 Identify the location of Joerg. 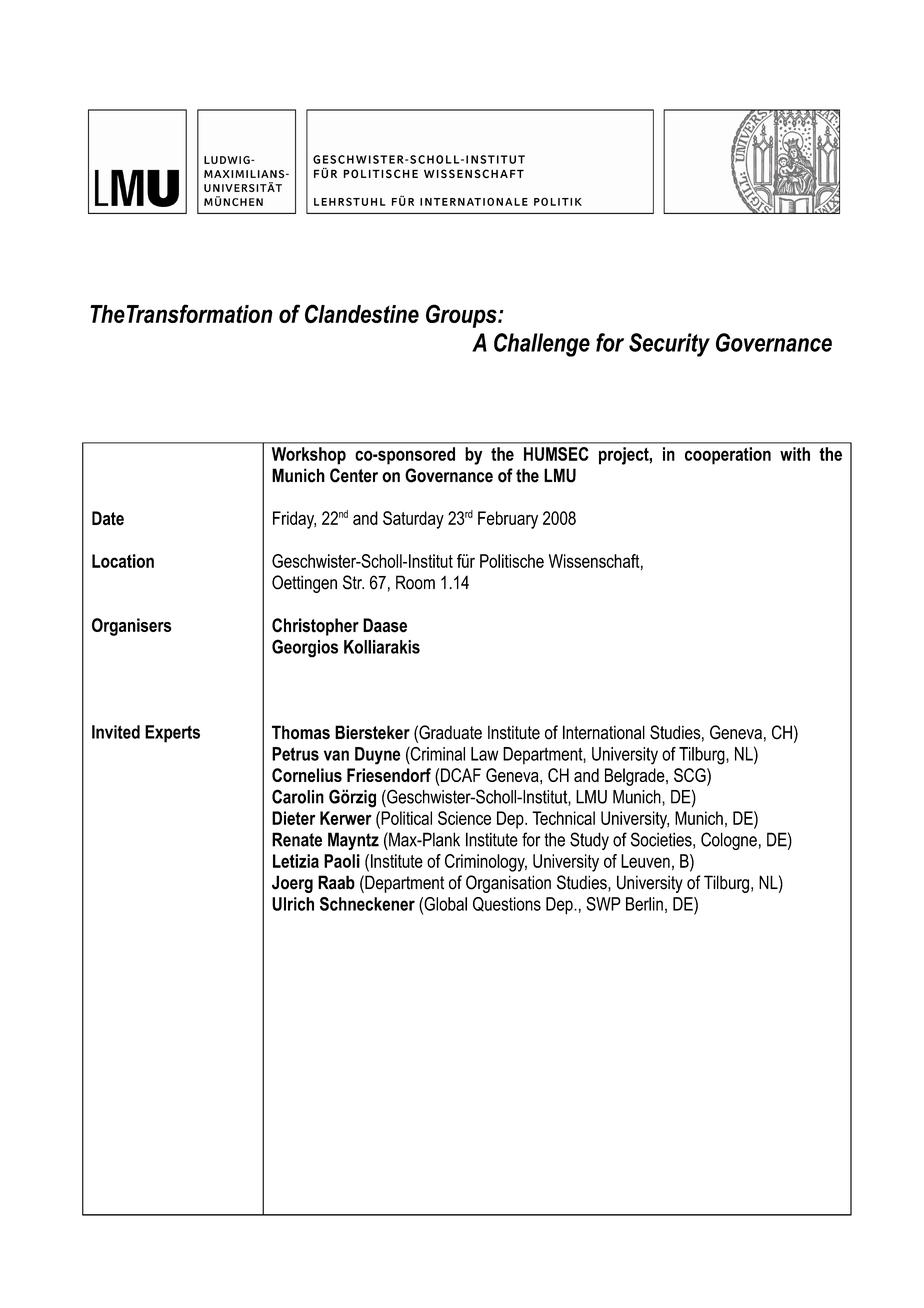
(292, 884).
